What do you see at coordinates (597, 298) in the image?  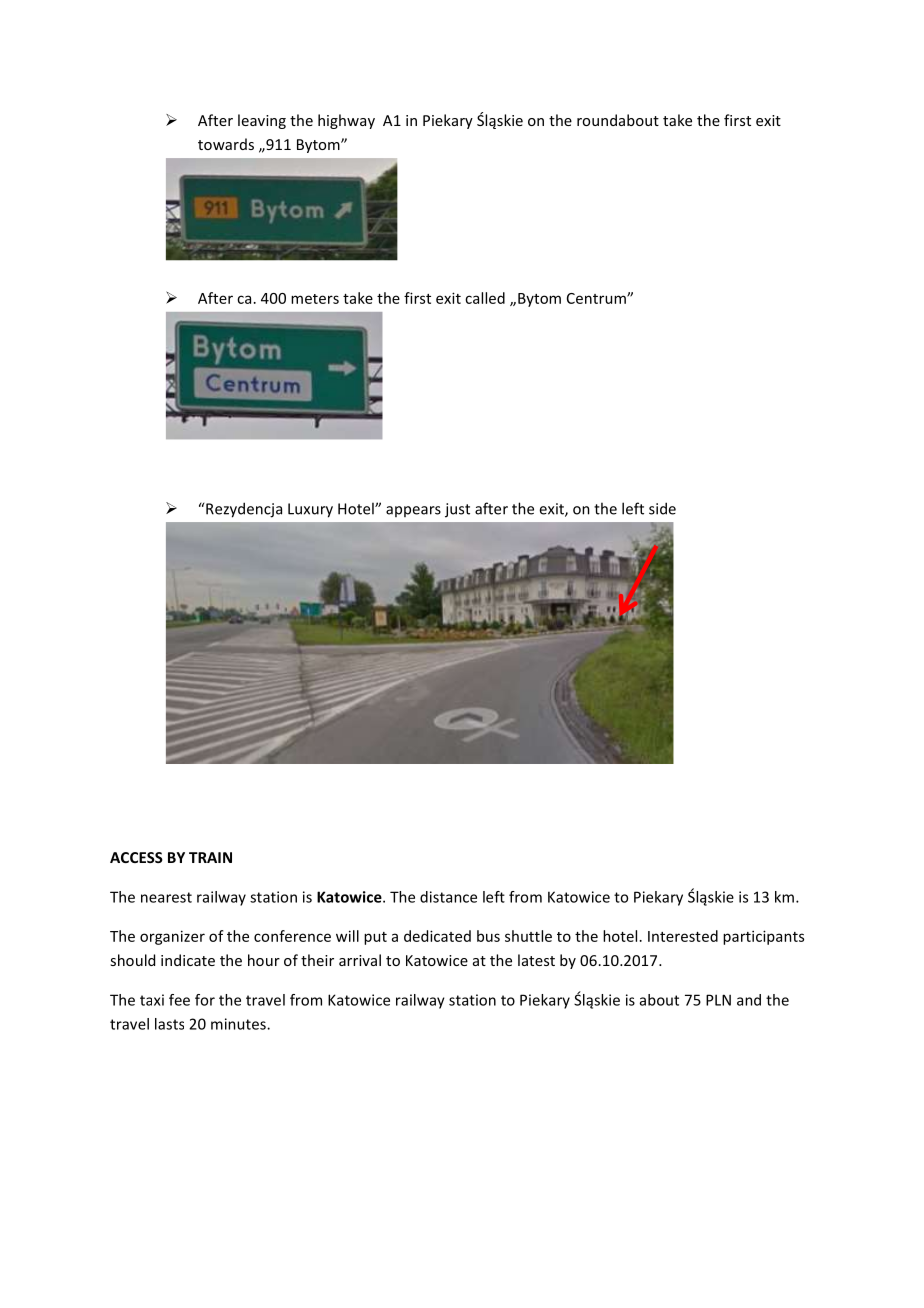 I see `Centrum` at bounding box center [597, 298].
